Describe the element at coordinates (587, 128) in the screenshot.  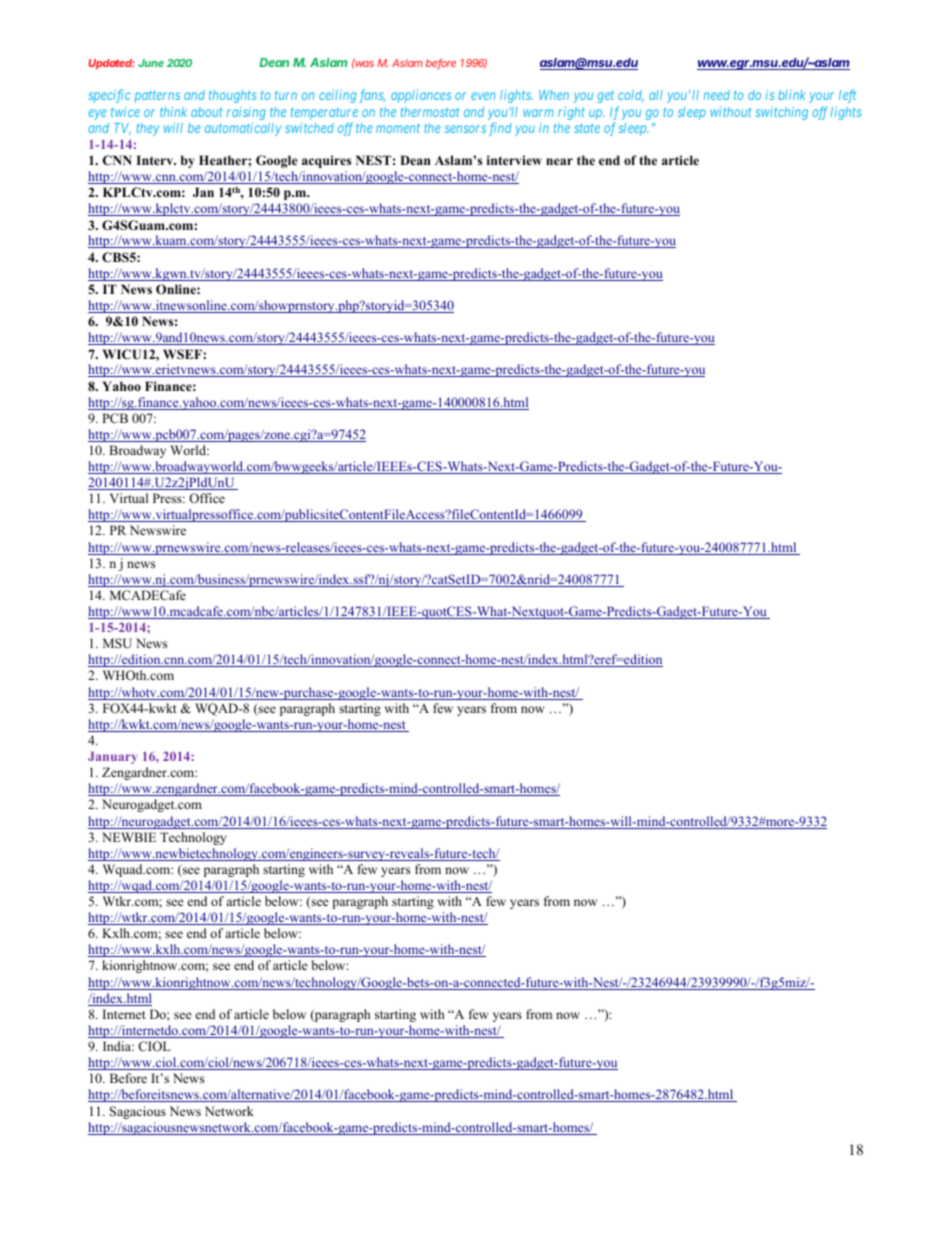
I see `state` at that location.
